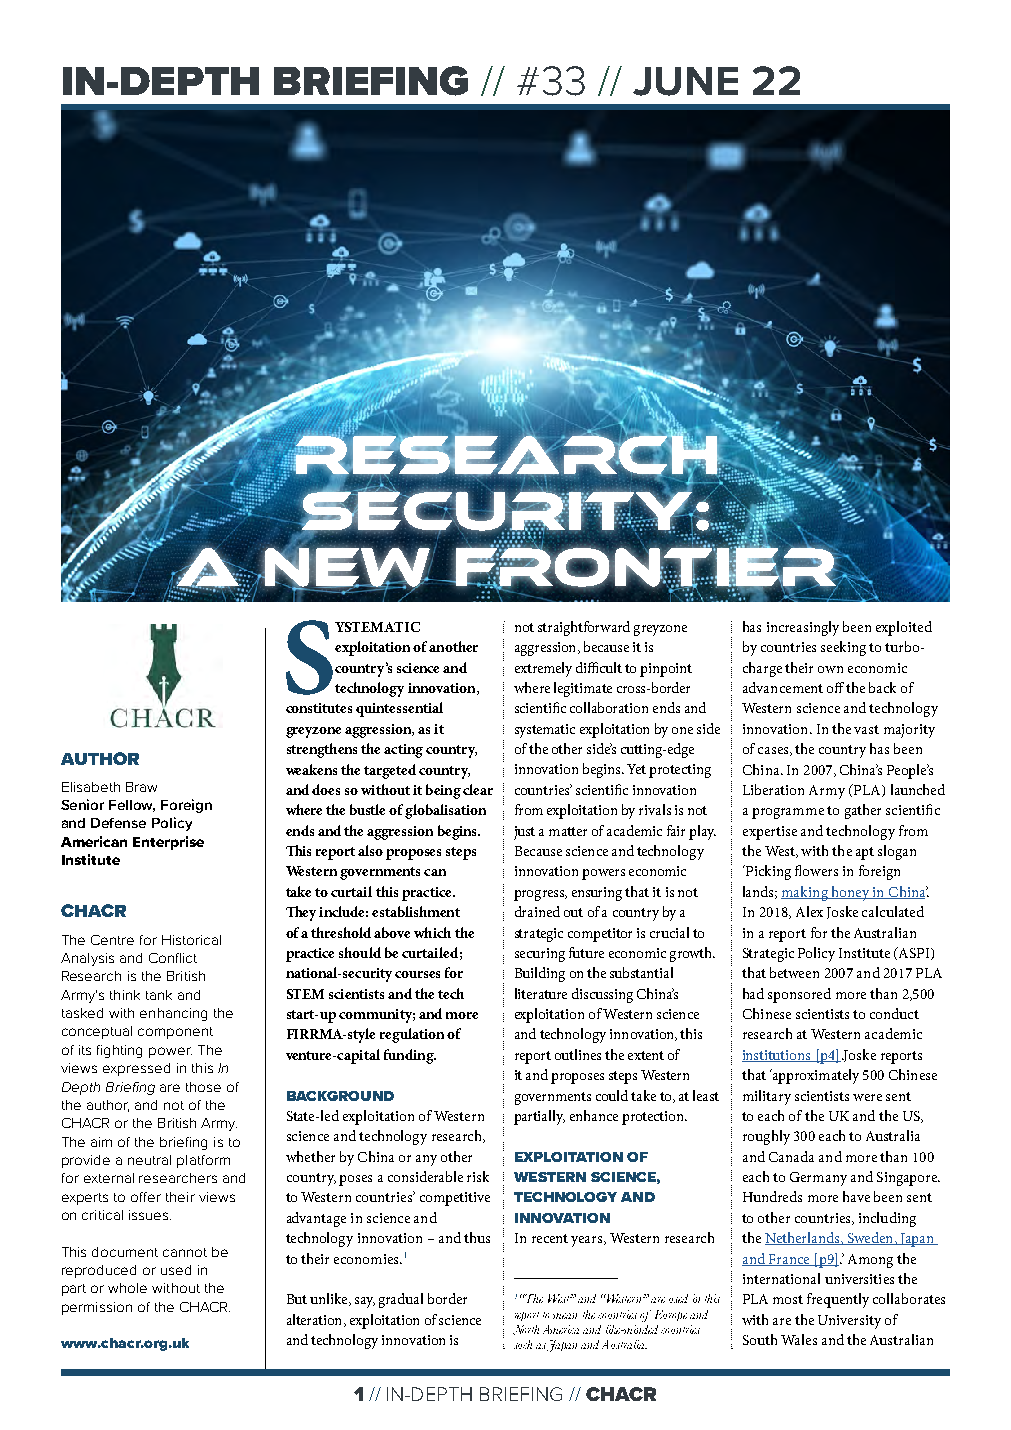 This screenshot has width=1011, height=1430. What do you see at coordinates (584, 628) in the screenshot?
I see `straightforward` at bounding box center [584, 628].
